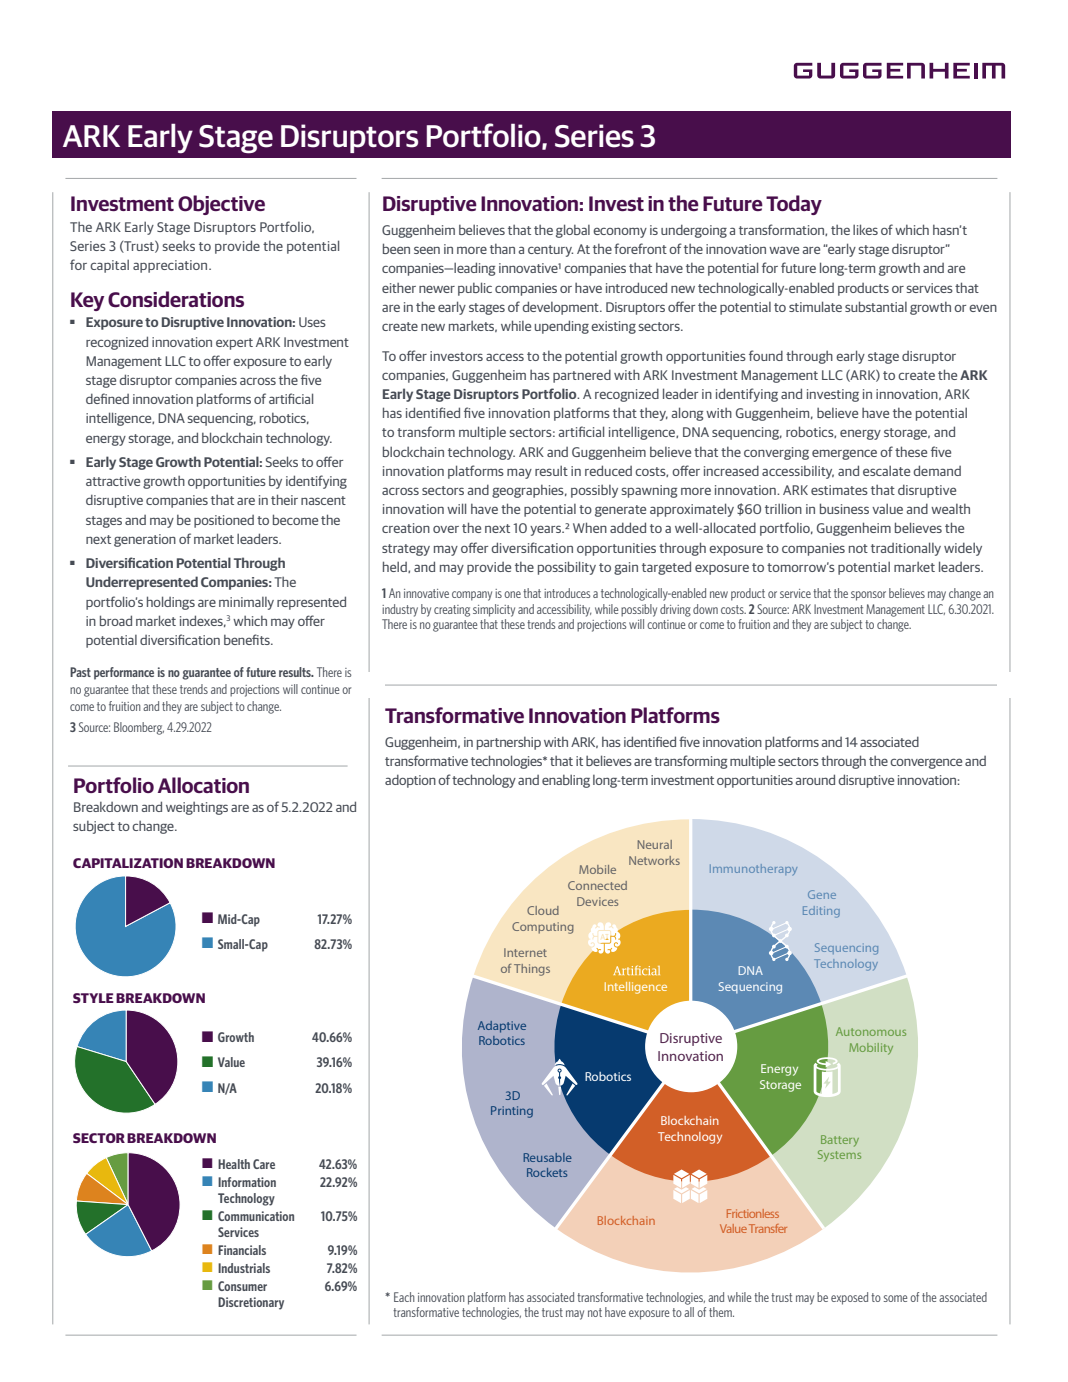 The image size is (1068, 1382). Describe the element at coordinates (404, 1297) in the screenshot. I see `Each` at that location.
